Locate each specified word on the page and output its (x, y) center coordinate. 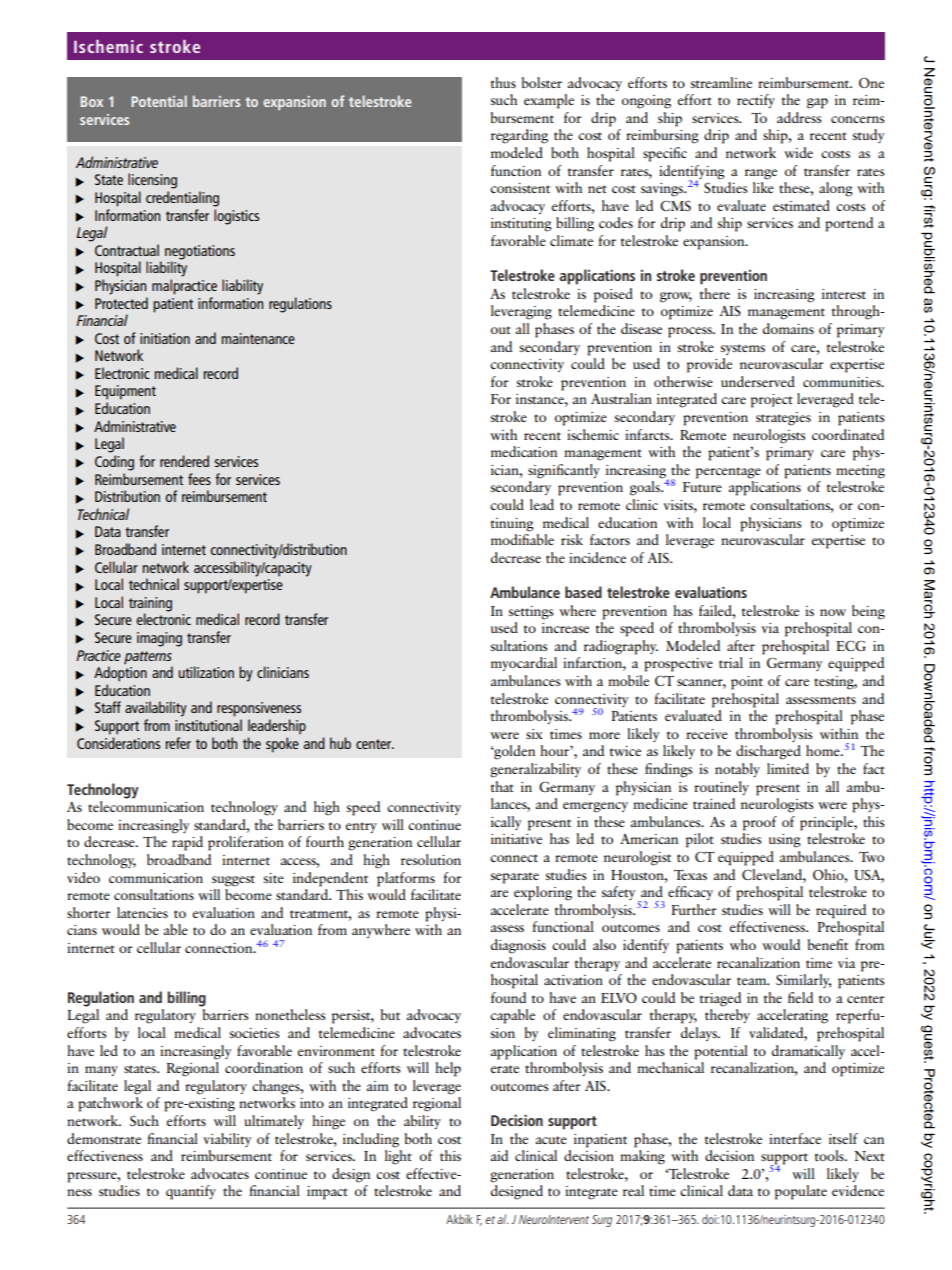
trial (731, 662)
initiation (165, 338)
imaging (159, 639)
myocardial (524, 664)
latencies (142, 912)
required (841, 911)
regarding (519, 136)
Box (92, 101)
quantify (191, 1192)
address (799, 117)
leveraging (521, 312)
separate (514, 878)
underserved (758, 381)
